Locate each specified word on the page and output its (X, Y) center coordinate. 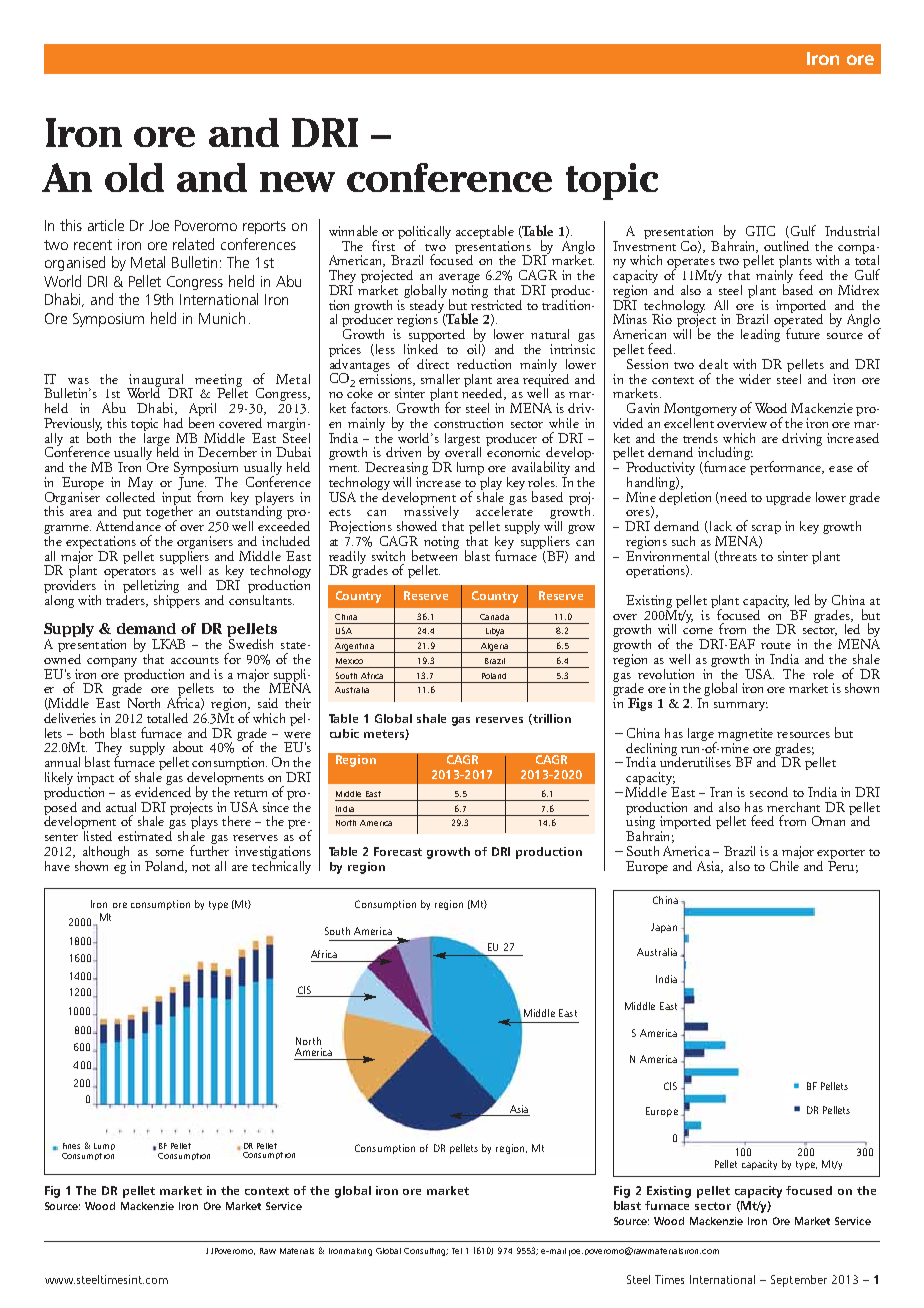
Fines (71, 1146)
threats (737, 557)
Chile (785, 864)
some (170, 853)
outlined (786, 246)
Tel (457, 1251)
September (799, 1281)
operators (130, 574)
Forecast (398, 851)
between (435, 554)
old (134, 177)
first (383, 245)
